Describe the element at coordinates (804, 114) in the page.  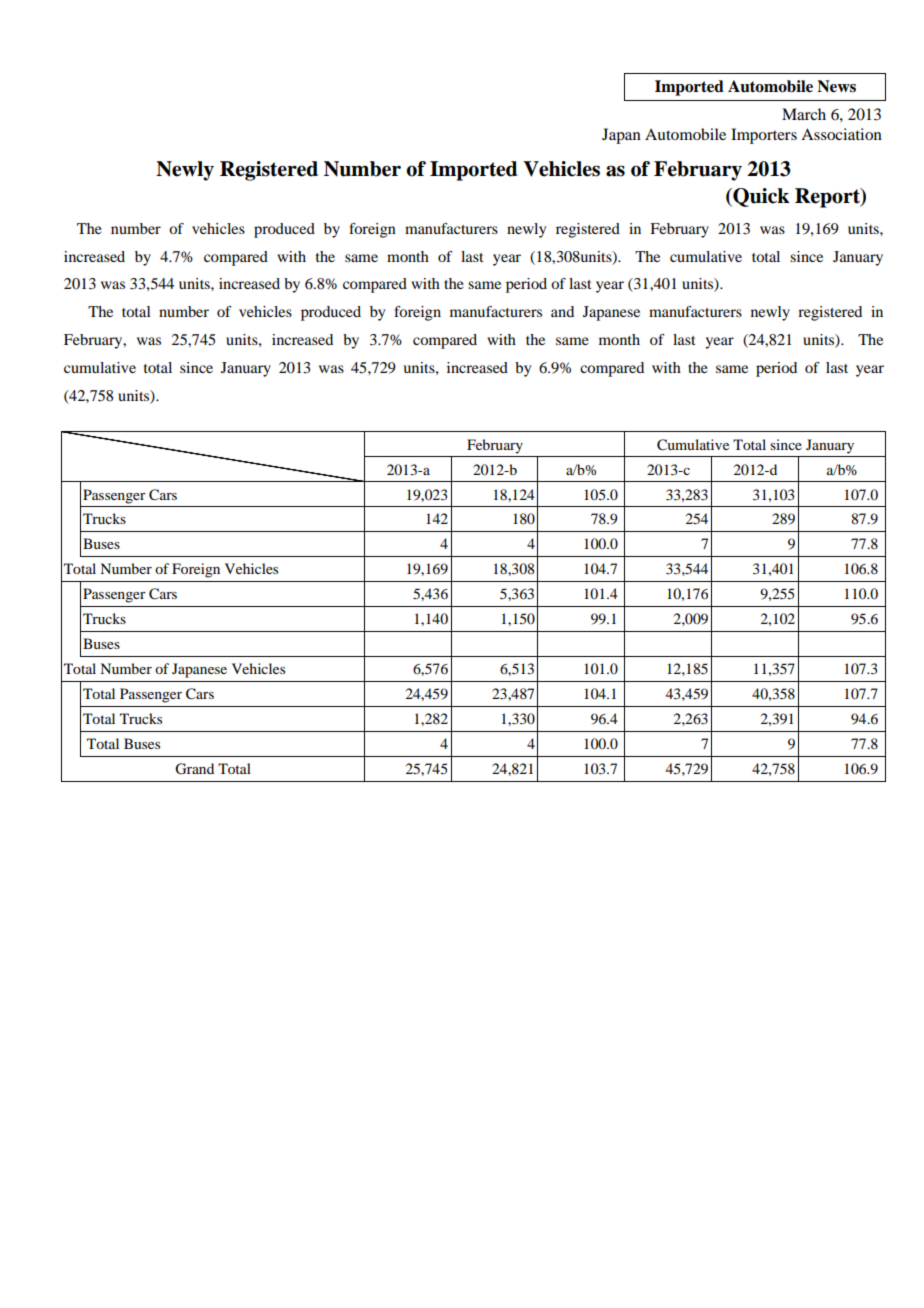
I see `March` at that location.
